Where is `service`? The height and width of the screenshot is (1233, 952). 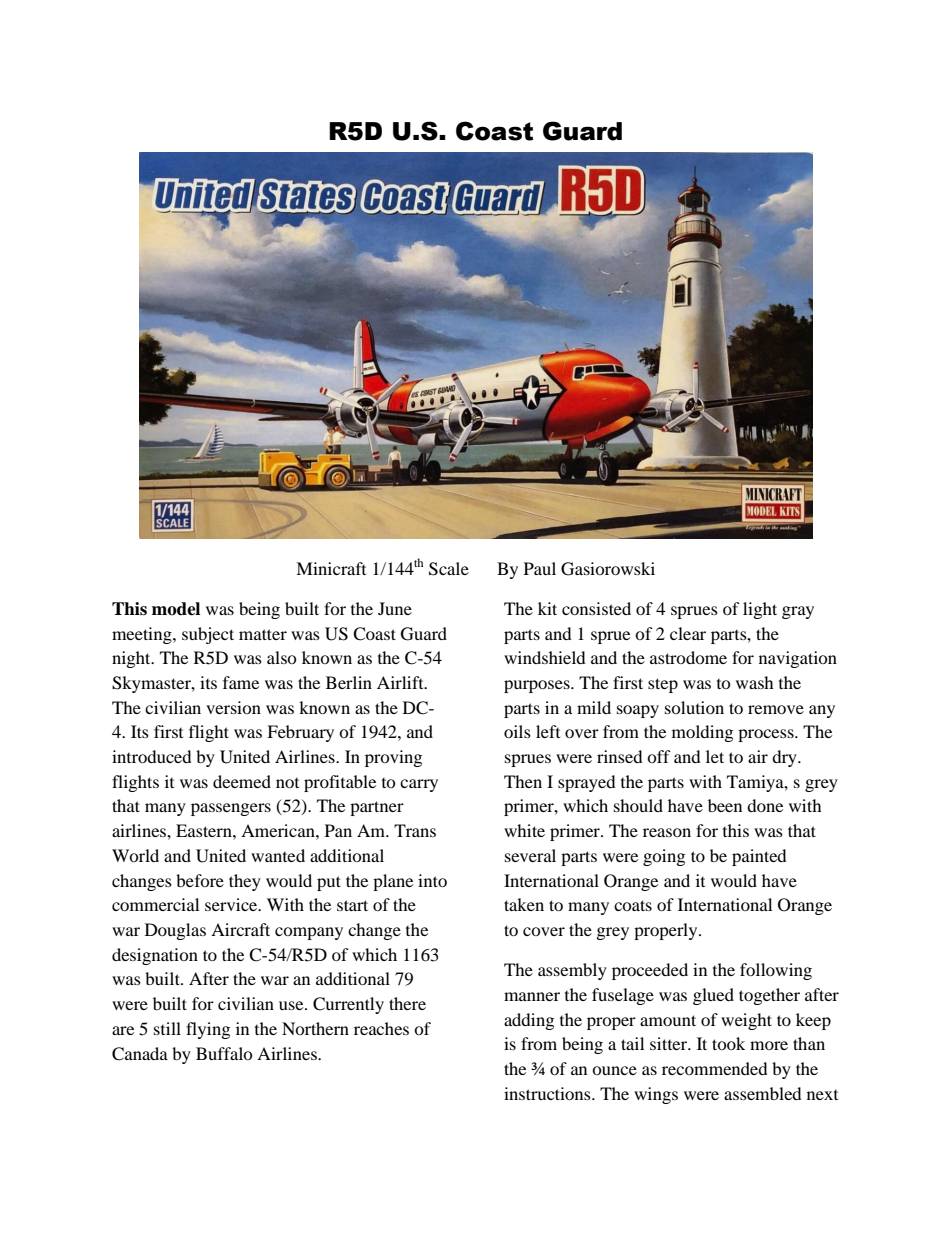
service is located at coordinates (232, 904).
